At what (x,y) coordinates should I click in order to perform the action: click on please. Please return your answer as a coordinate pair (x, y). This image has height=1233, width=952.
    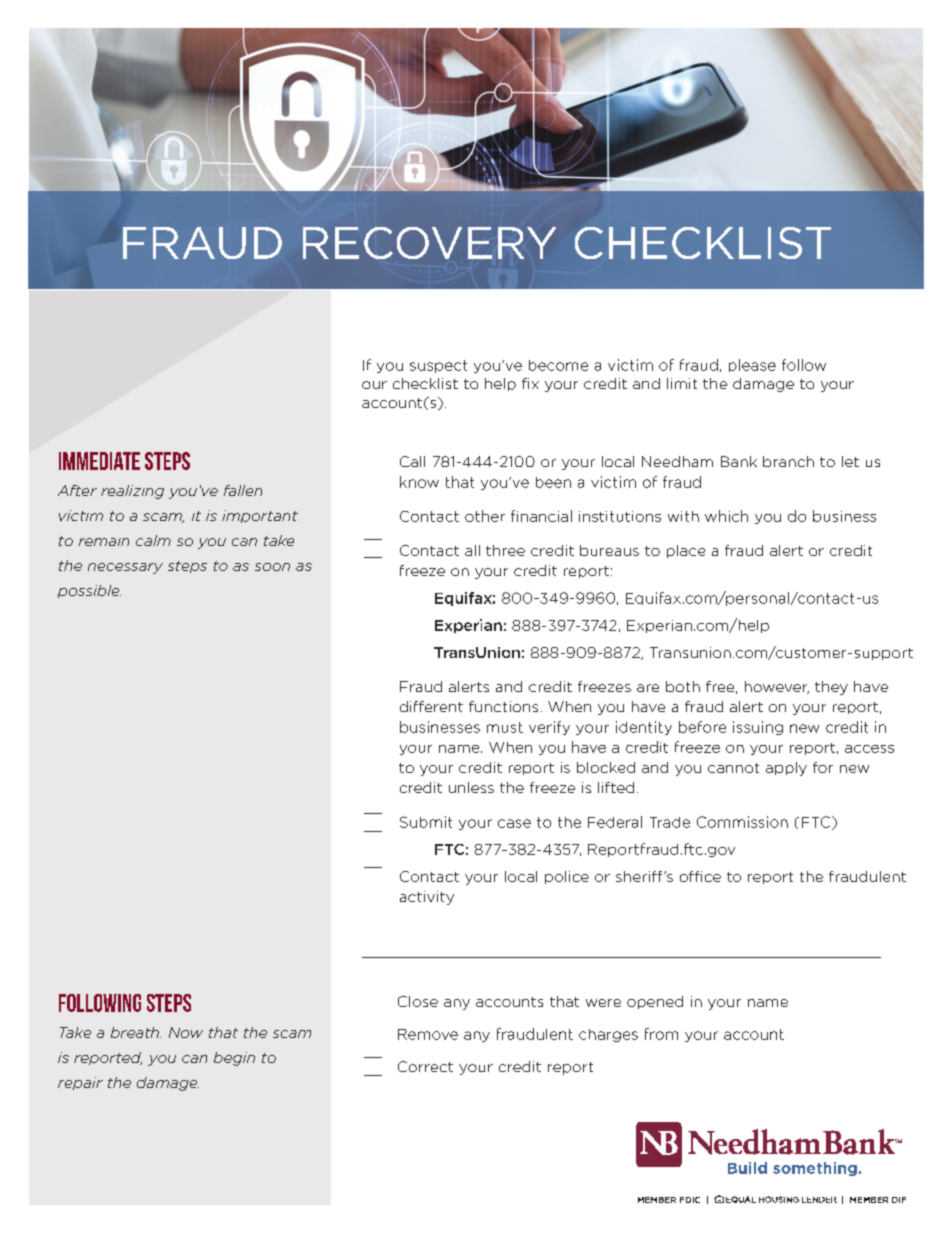
    Looking at the image, I should click on (752, 365).
